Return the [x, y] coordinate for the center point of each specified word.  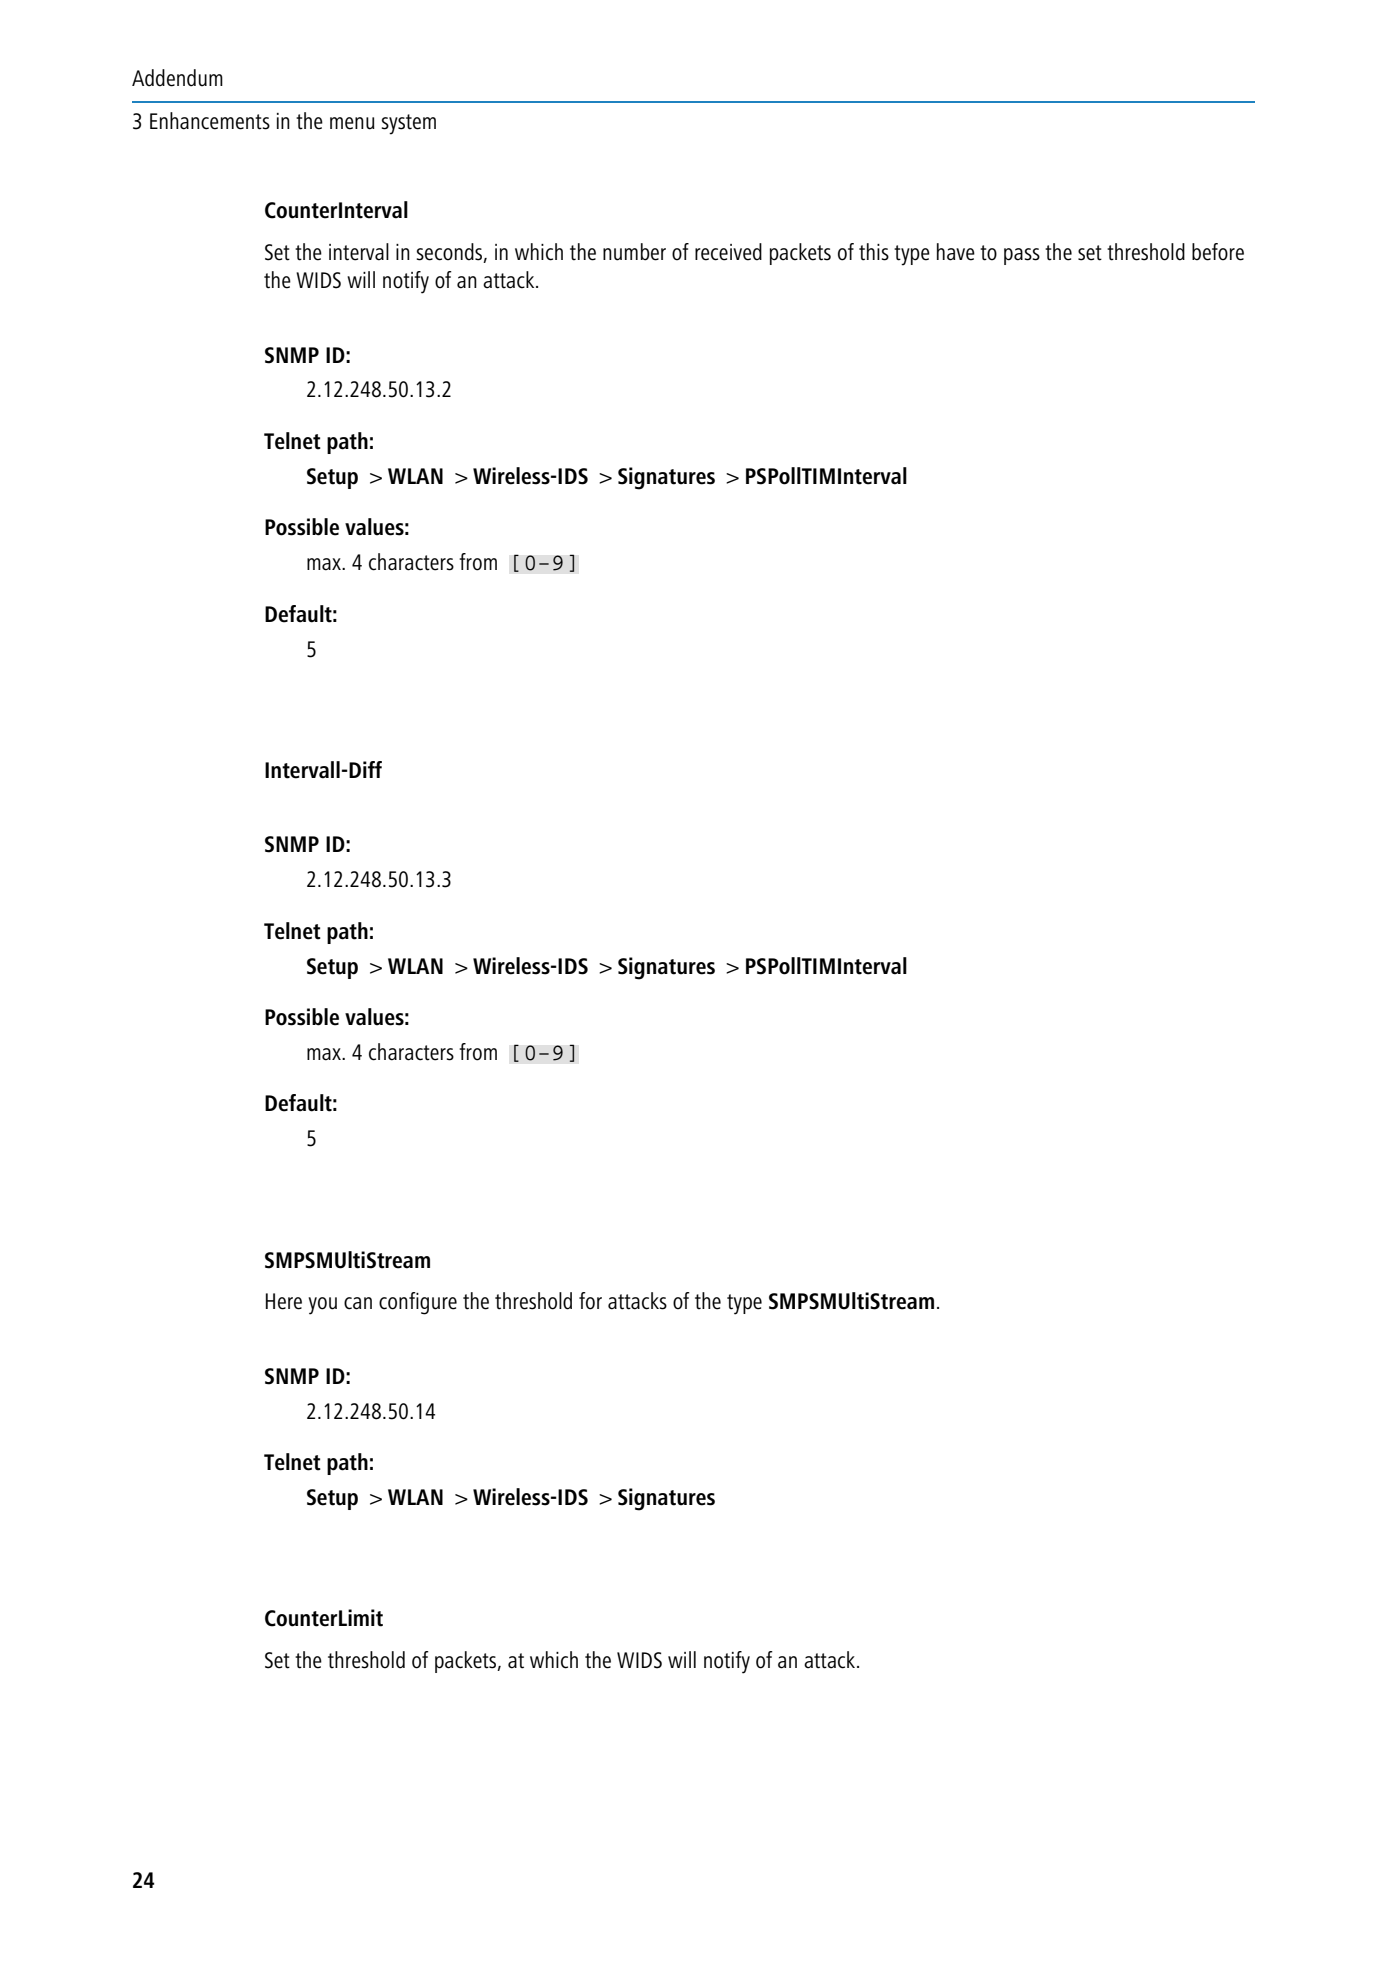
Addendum [177, 78]
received [728, 252]
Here [284, 1301]
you [322, 1306]
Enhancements [210, 121]
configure [418, 1303]
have [956, 252]
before [1218, 252]
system [409, 124]
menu [352, 123]
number [634, 252]
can [358, 1303]
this [874, 252]
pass [1022, 256]
